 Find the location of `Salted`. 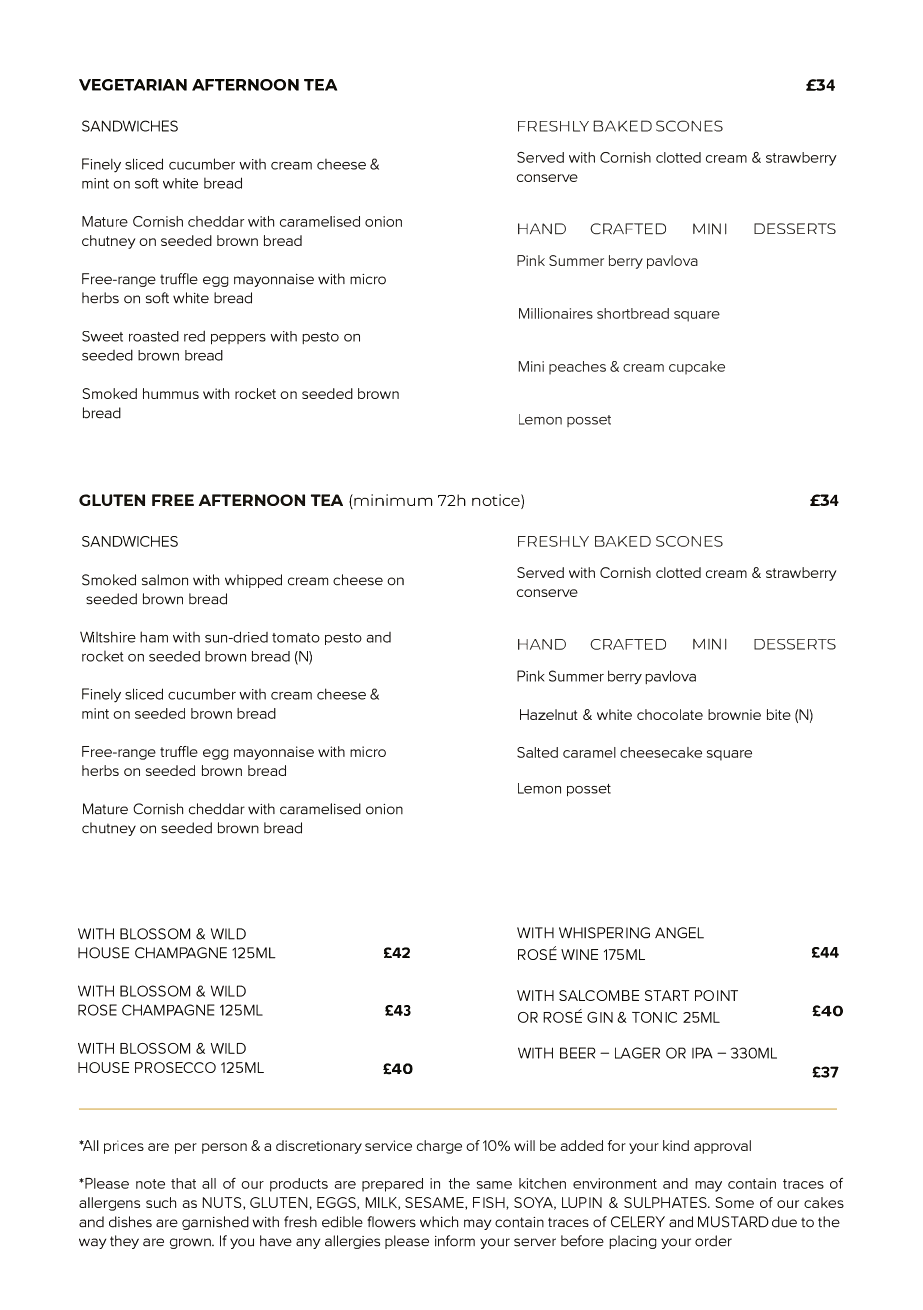

Salted is located at coordinates (537, 752).
